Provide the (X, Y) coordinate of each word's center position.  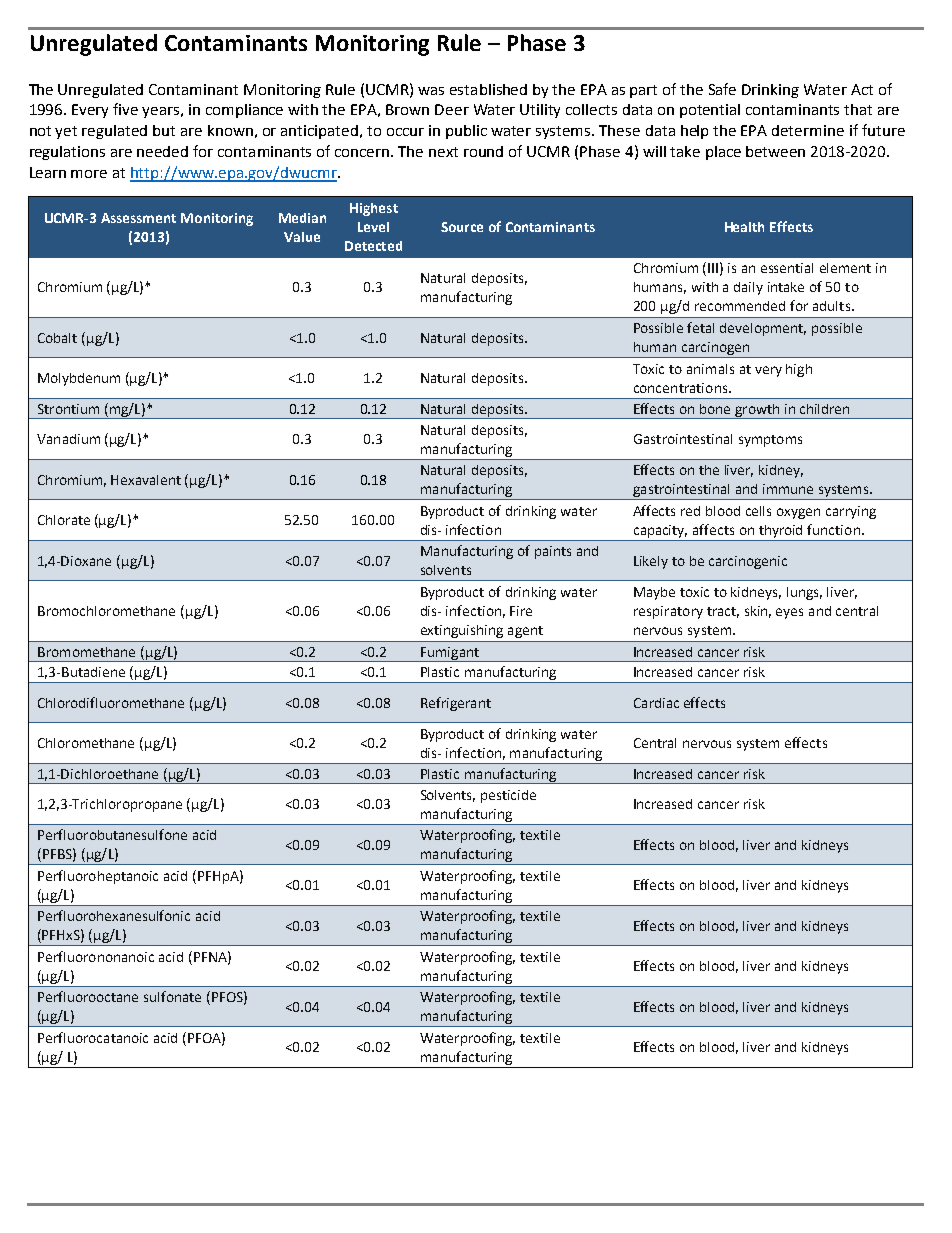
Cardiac (656, 703)
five (125, 109)
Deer (452, 109)
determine (808, 130)
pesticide (508, 796)
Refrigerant (456, 704)
